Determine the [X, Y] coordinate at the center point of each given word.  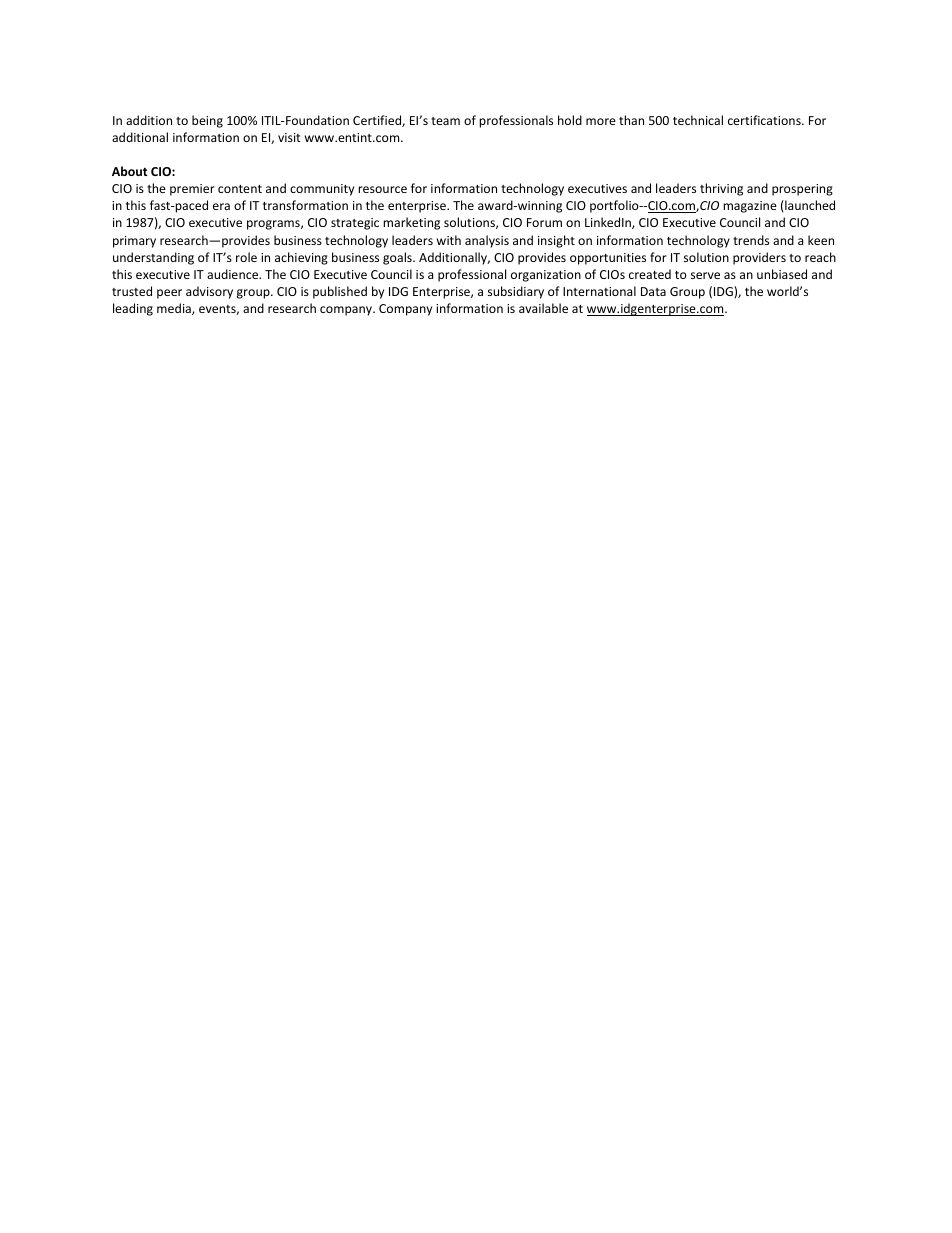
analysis [487, 241]
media [175, 309]
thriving [721, 189]
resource [382, 189]
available [543, 308]
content [240, 189]
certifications [765, 120]
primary [134, 242]
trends [751, 240]
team [445, 121]
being [207, 121]
